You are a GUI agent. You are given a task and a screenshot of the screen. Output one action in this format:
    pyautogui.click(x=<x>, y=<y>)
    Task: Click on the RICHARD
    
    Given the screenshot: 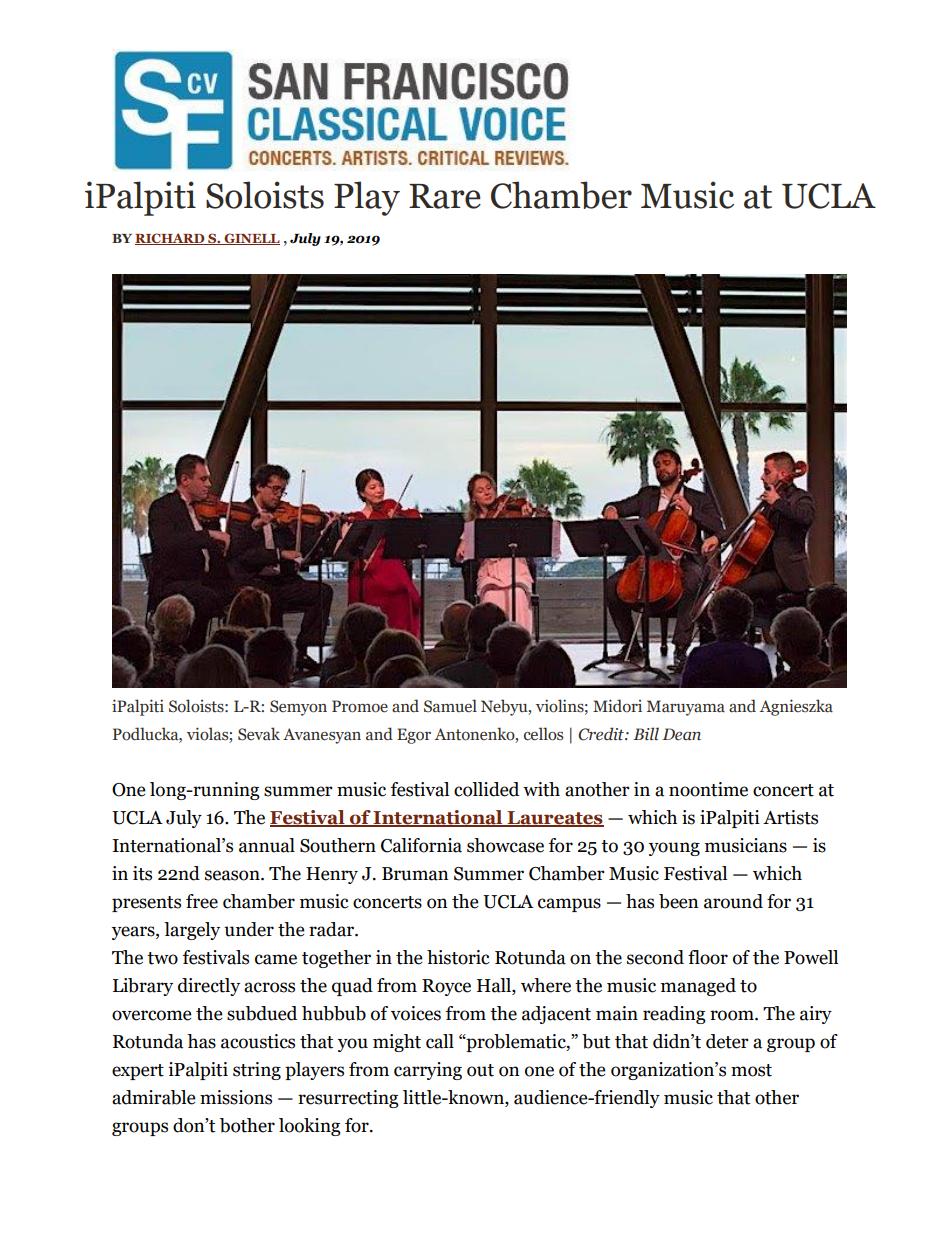 What is the action you would take?
    pyautogui.click(x=171, y=239)
